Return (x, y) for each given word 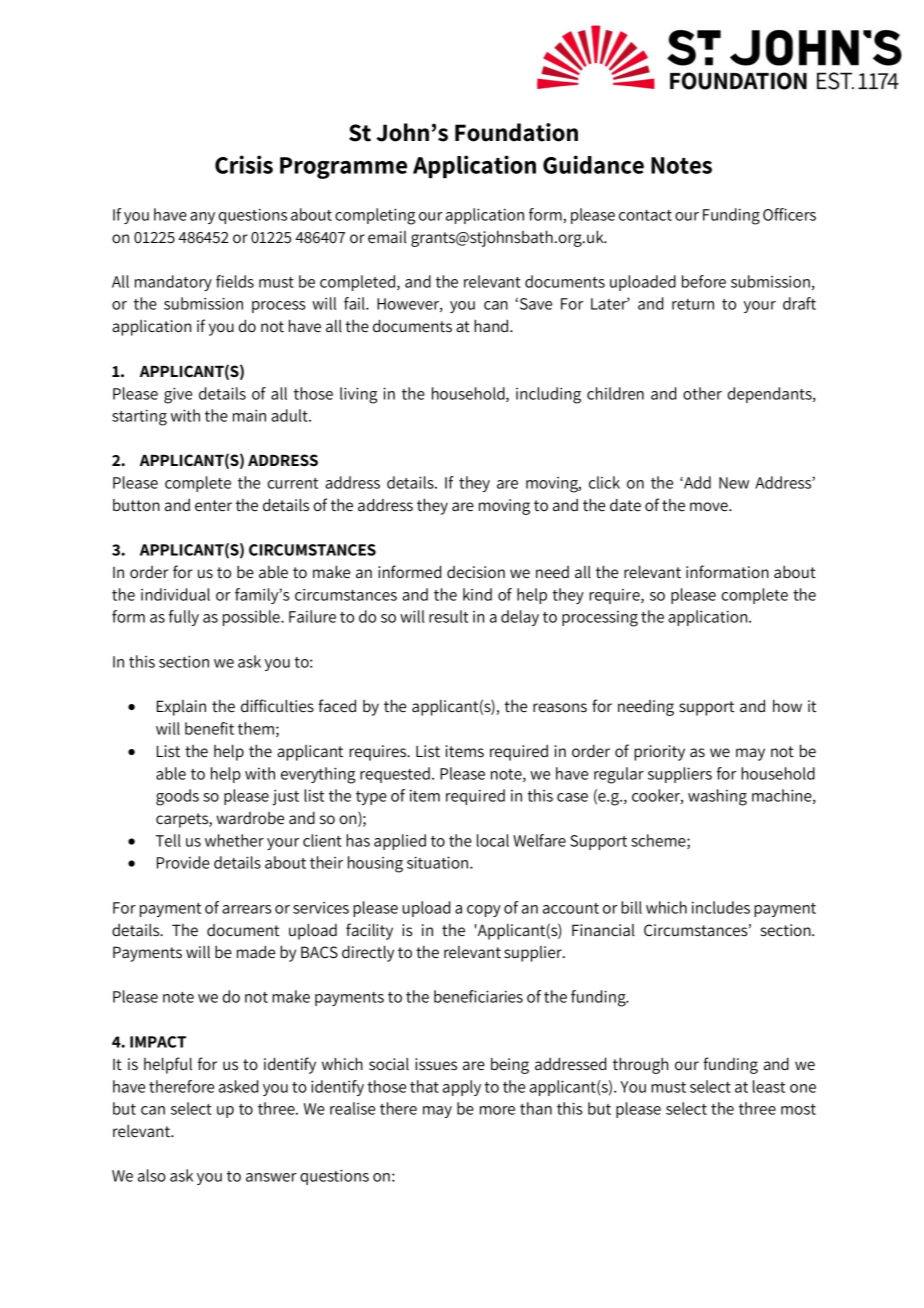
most (798, 1109)
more (497, 1110)
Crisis (244, 164)
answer (271, 1177)
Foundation (516, 132)
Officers (789, 214)
